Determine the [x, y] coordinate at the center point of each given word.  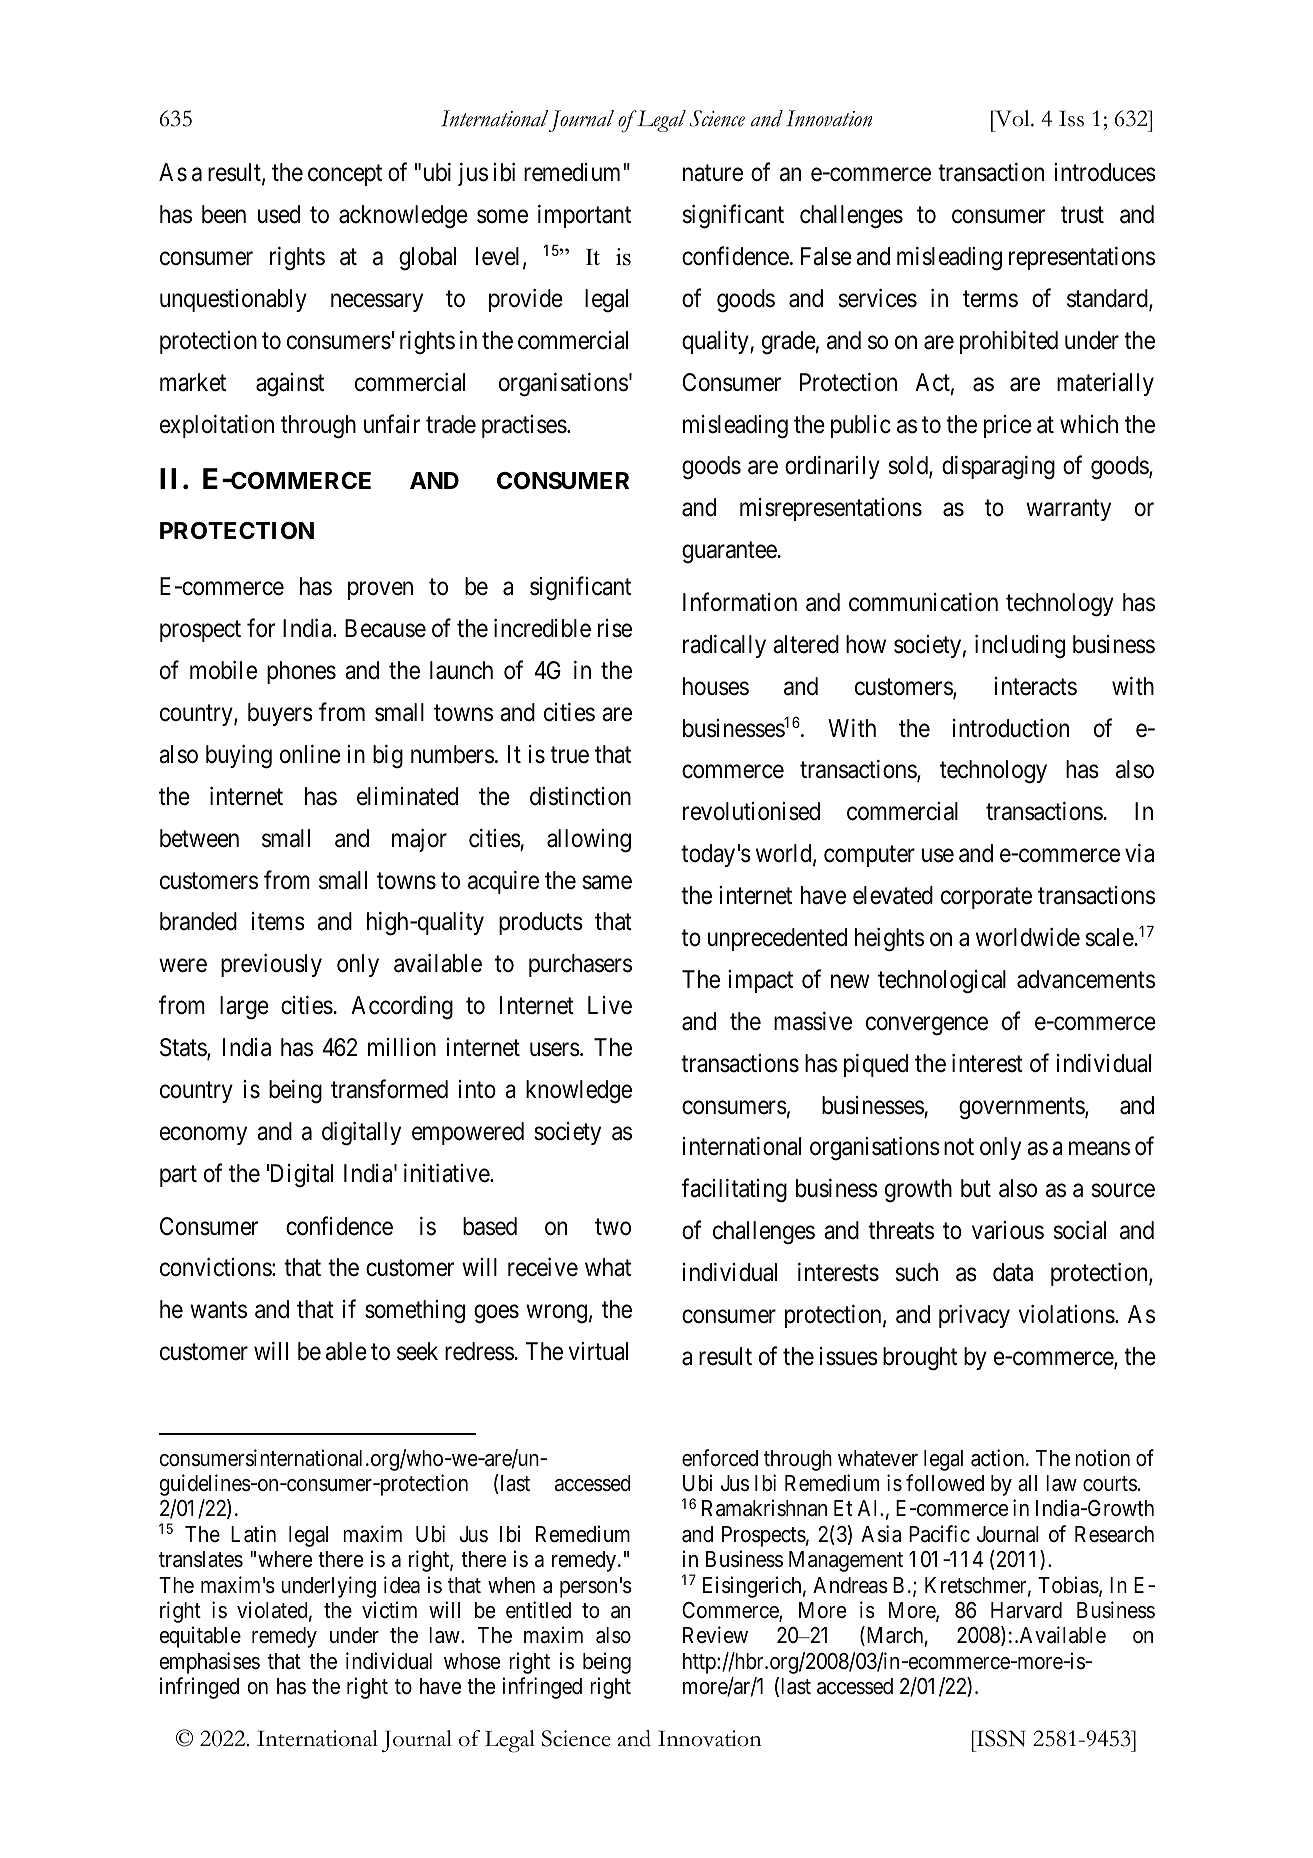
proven [380, 591]
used [279, 214]
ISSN [1000, 1738]
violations [1067, 1314]
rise [615, 628]
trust [1082, 215]
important [584, 216]
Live [610, 1005]
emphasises [209, 1663]
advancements [1086, 979]
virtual [598, 1351]
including [1020, 647]
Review [715, 1634]
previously [271, 965]
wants [218, 1310]
